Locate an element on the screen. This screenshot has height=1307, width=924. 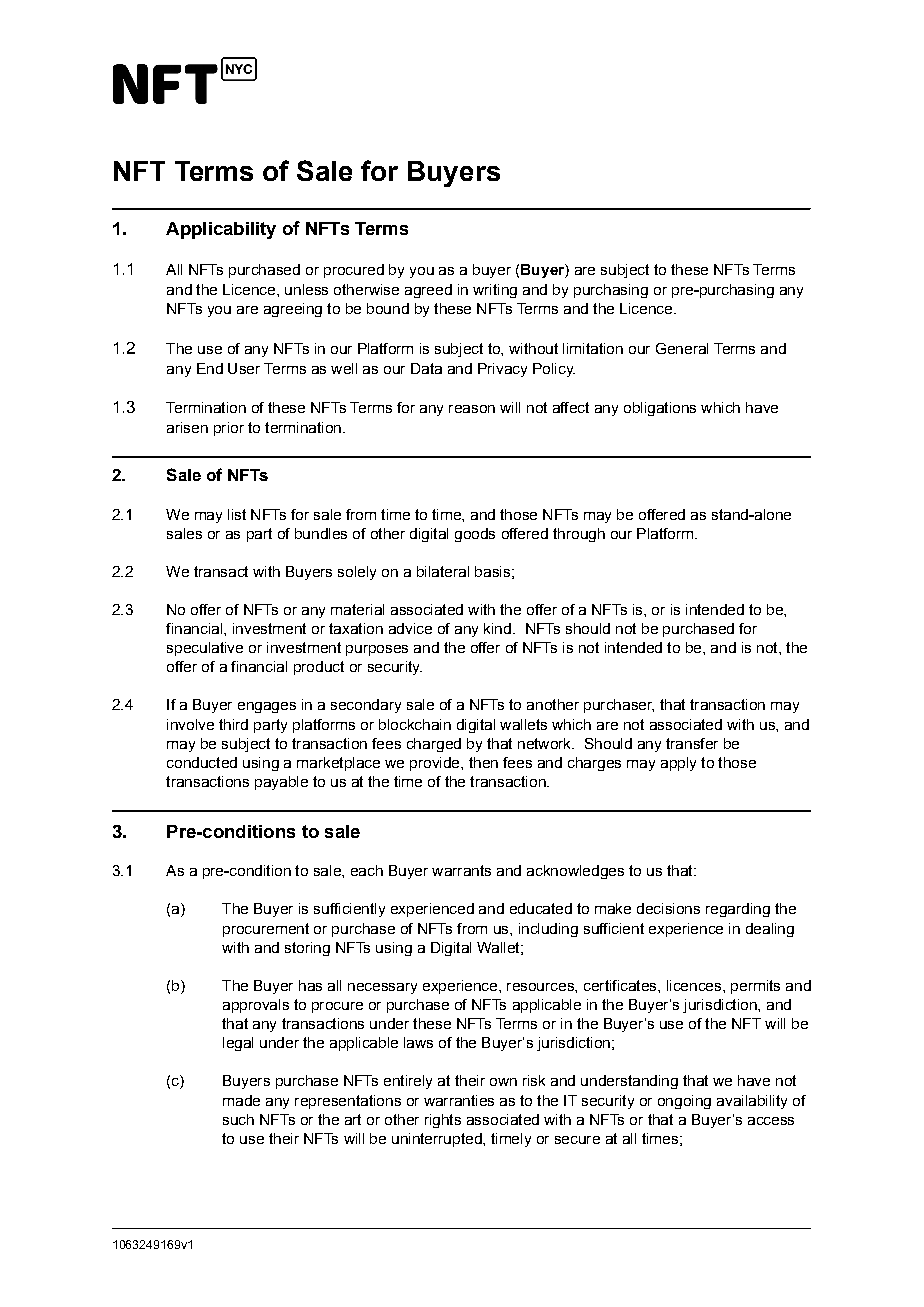
writing is located at coordinates (495, 291).
